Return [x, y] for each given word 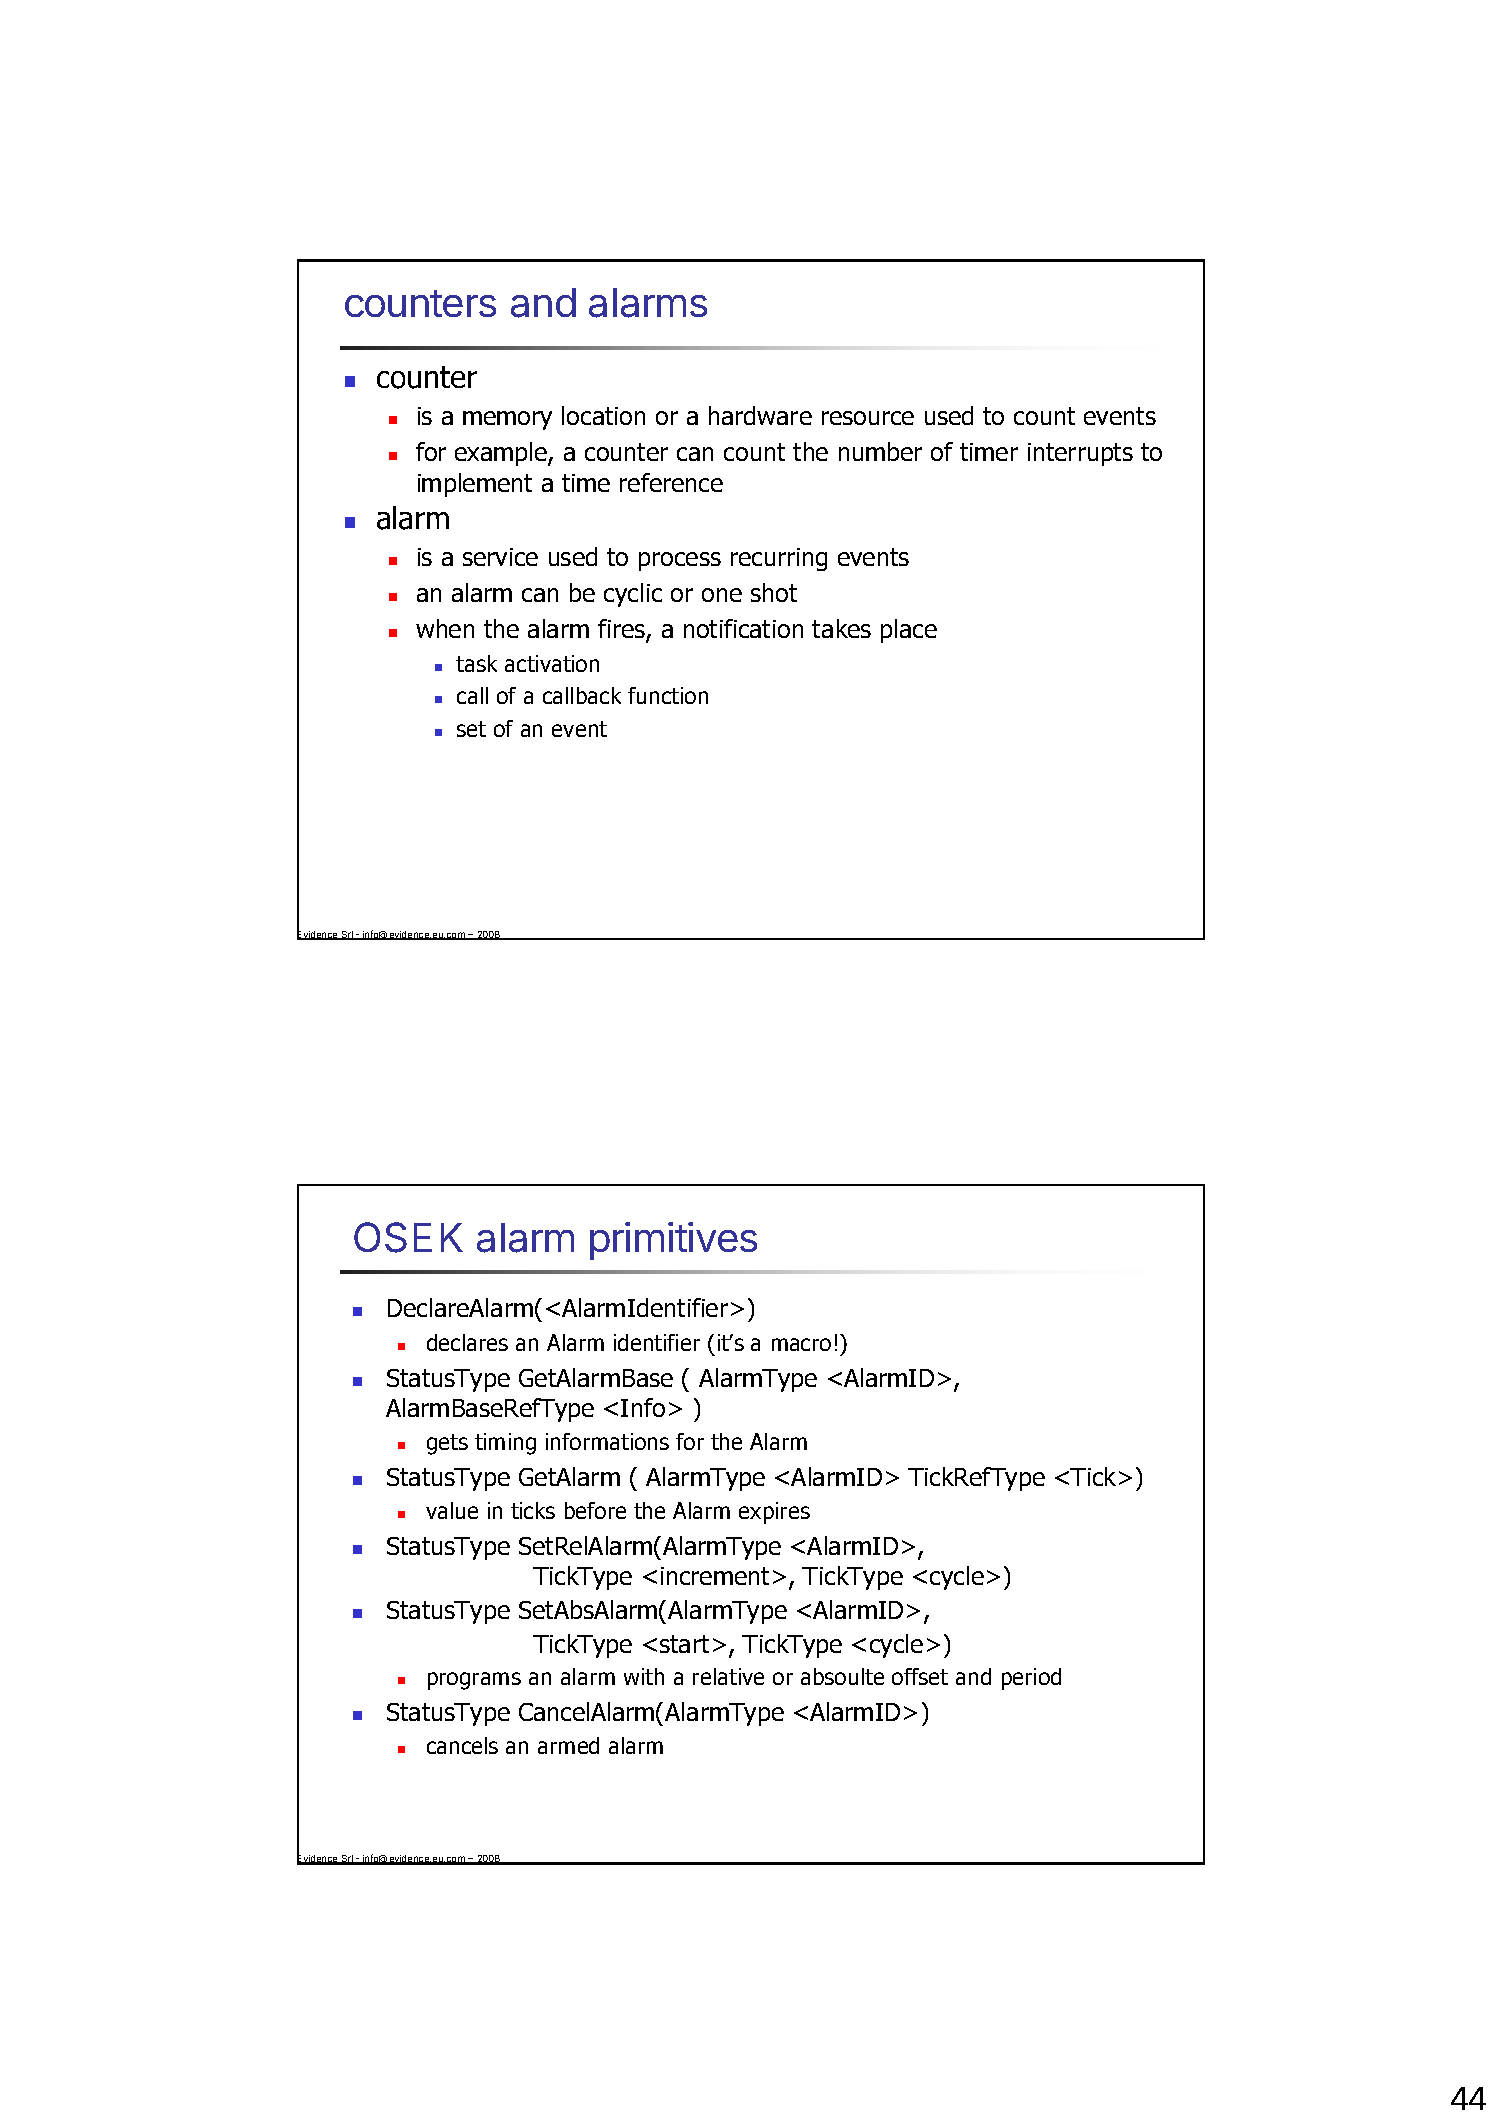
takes [841, 628]
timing [505, 1444]
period [1031, 1679]
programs [474, 1681]
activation [552, 663]
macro [801, 1344]
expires [774, 1513]
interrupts [1080, 454]
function [668, 695]
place [909, 631]
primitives [673, 1241]
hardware [760, 415]
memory [507, 420]
